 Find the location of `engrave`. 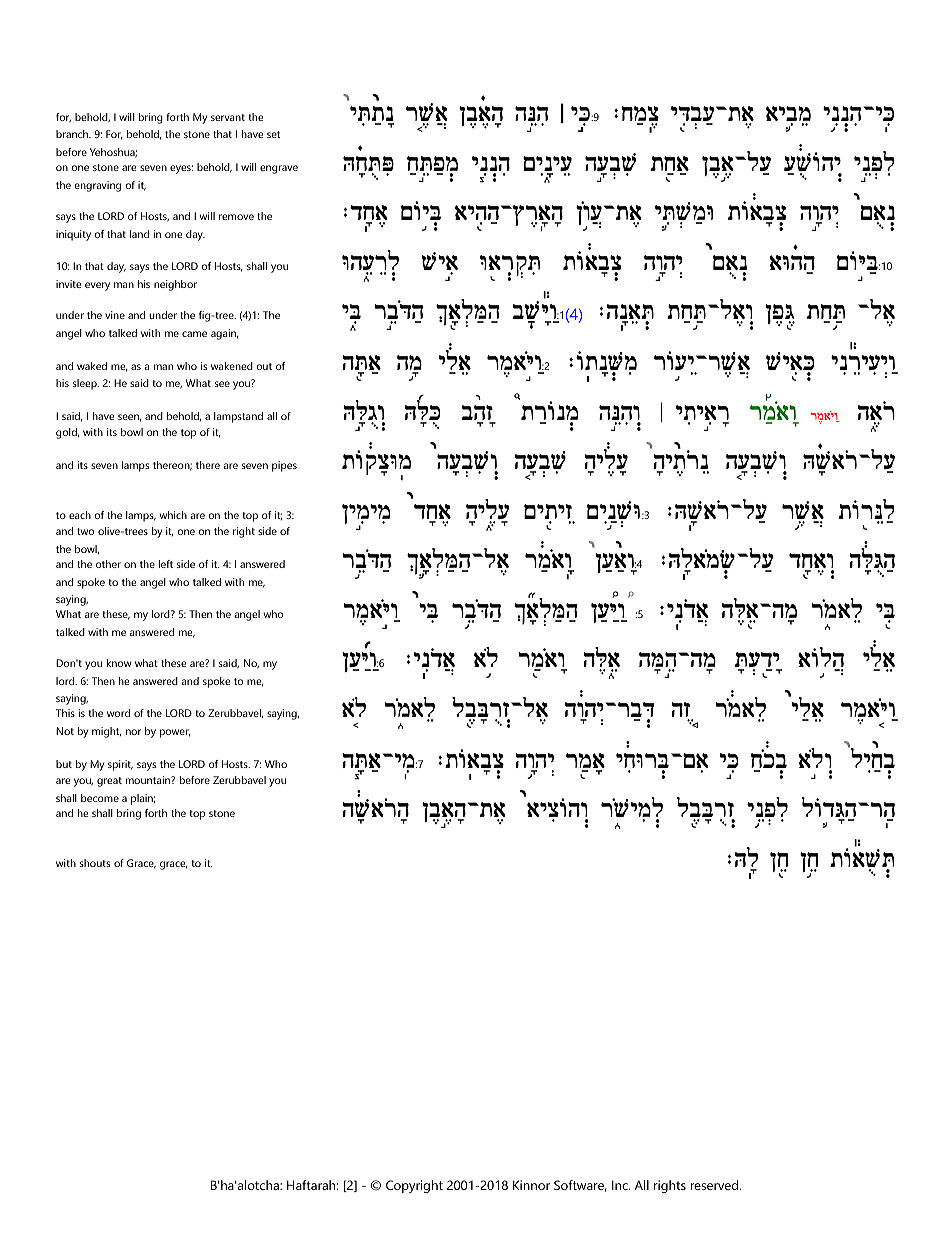

engrave is located at coordinates (279, 169).
